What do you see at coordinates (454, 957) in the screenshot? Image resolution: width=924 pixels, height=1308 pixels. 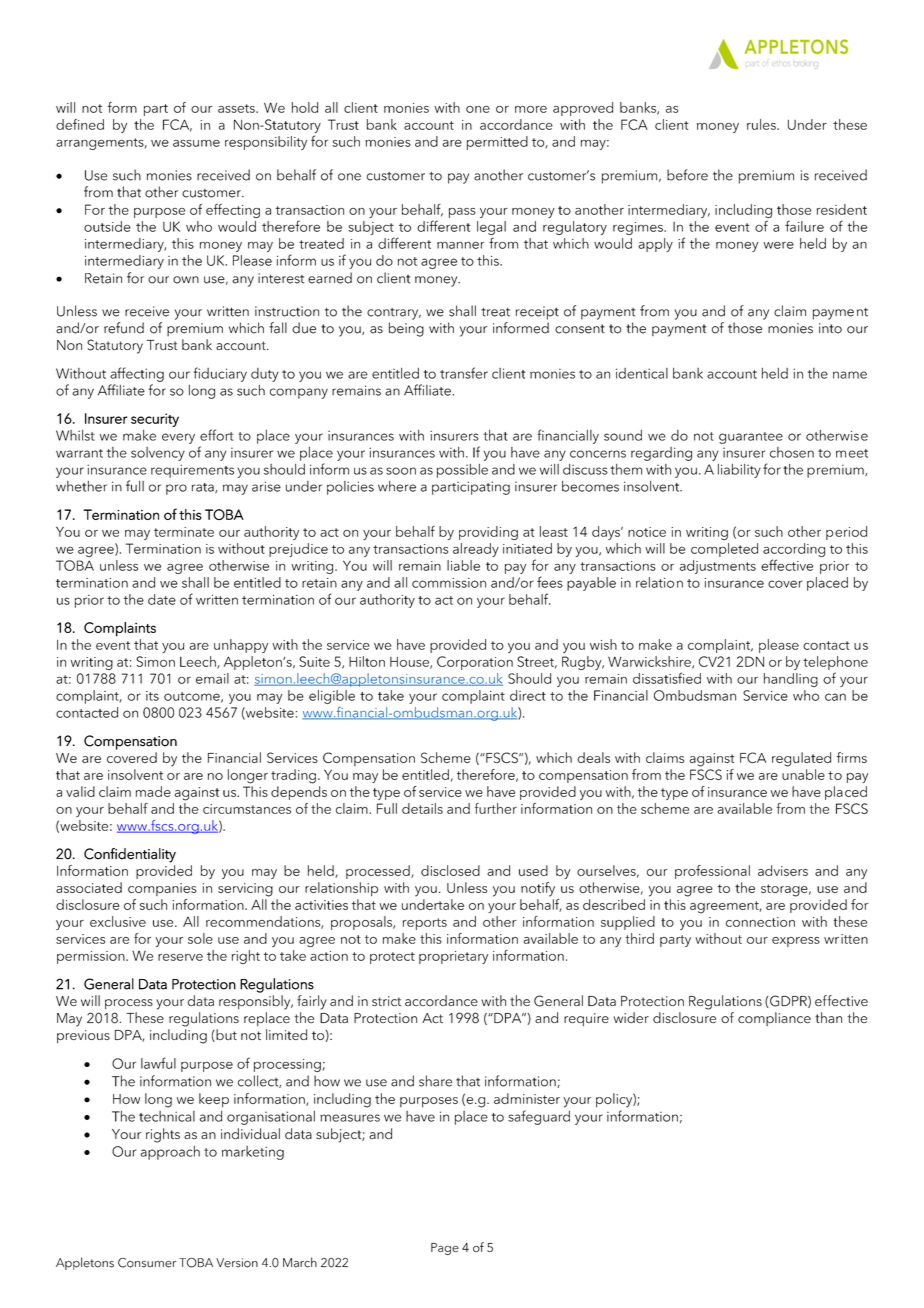 I see `proprietary` at bounding box center [454, 957].
